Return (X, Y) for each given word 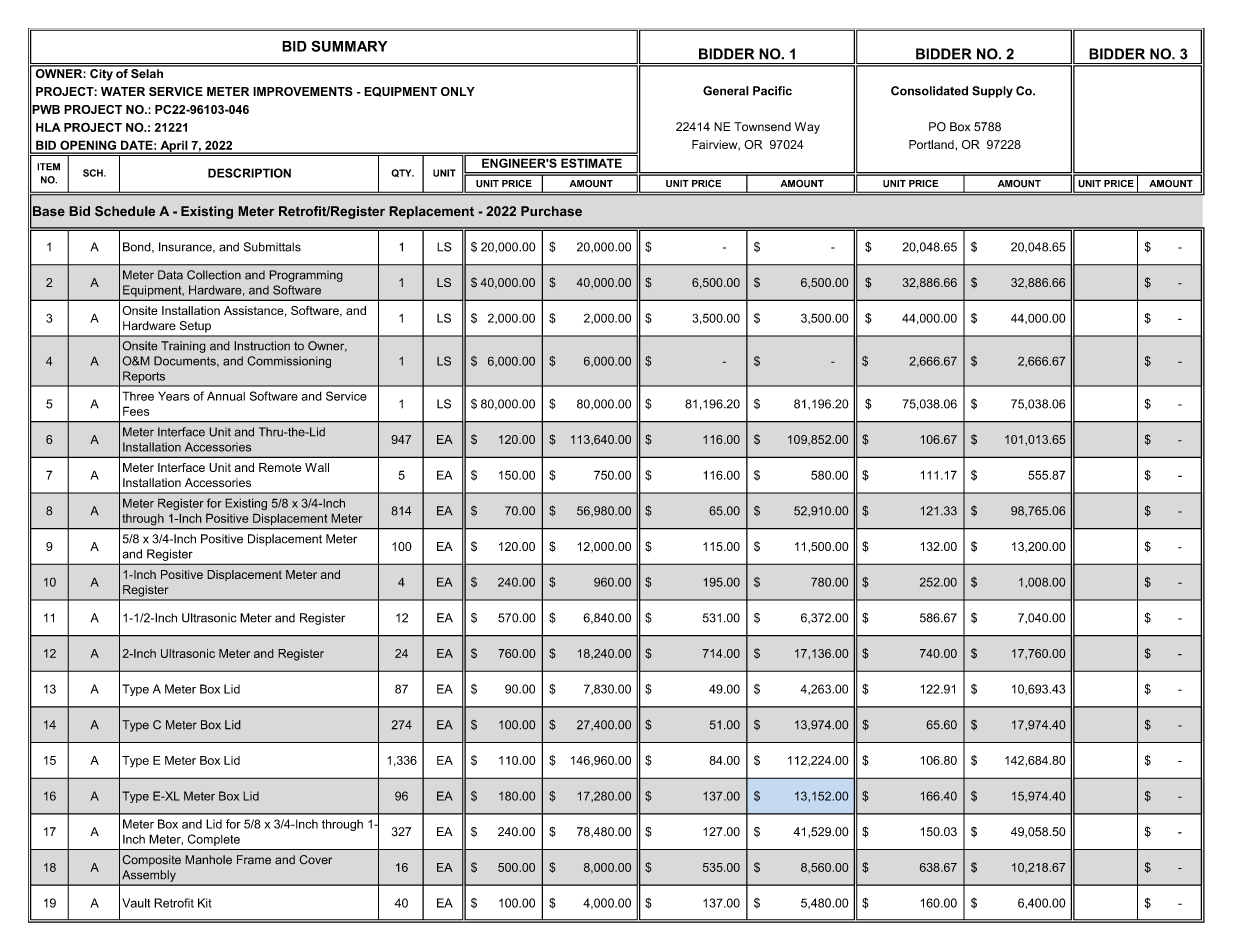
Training (183, 347)
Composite (151, 861)
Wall (317, 467)
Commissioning (289, 362)
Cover (315, 860)
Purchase (551, 211)
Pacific (772, 91)
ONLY (458, 91)
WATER (123, 91)
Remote (280, 467)
